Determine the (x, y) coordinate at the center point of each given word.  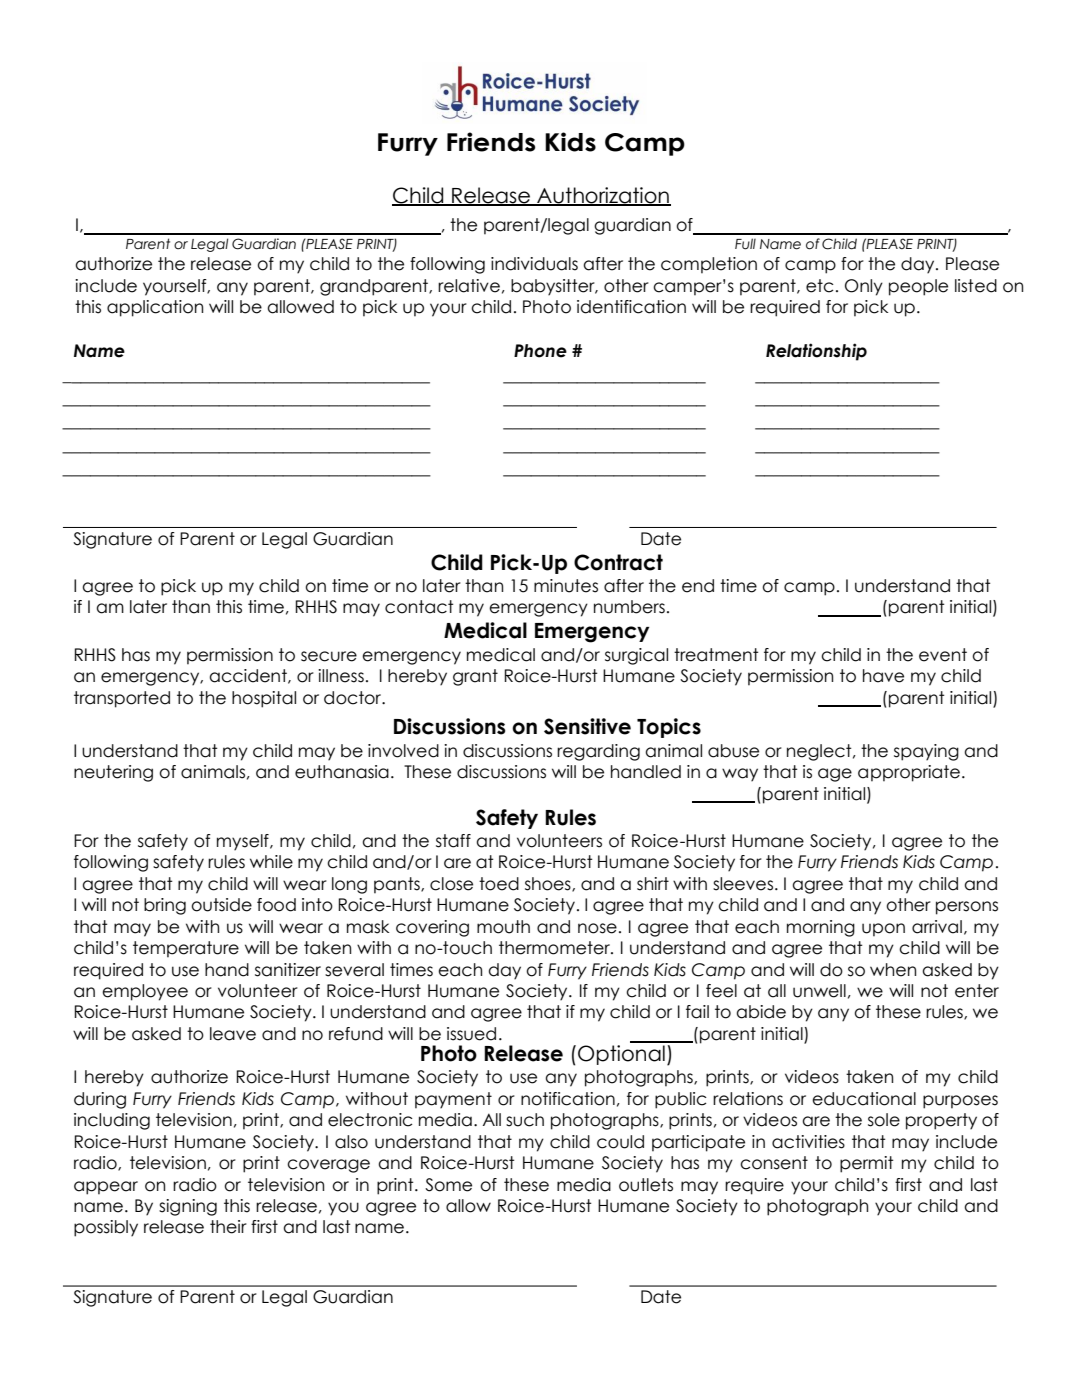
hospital (264, 699)
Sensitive (587, 726)
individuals (534, 264)
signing (188, 1207)
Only (864, 287)
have (883, 676)
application (155, 308)
